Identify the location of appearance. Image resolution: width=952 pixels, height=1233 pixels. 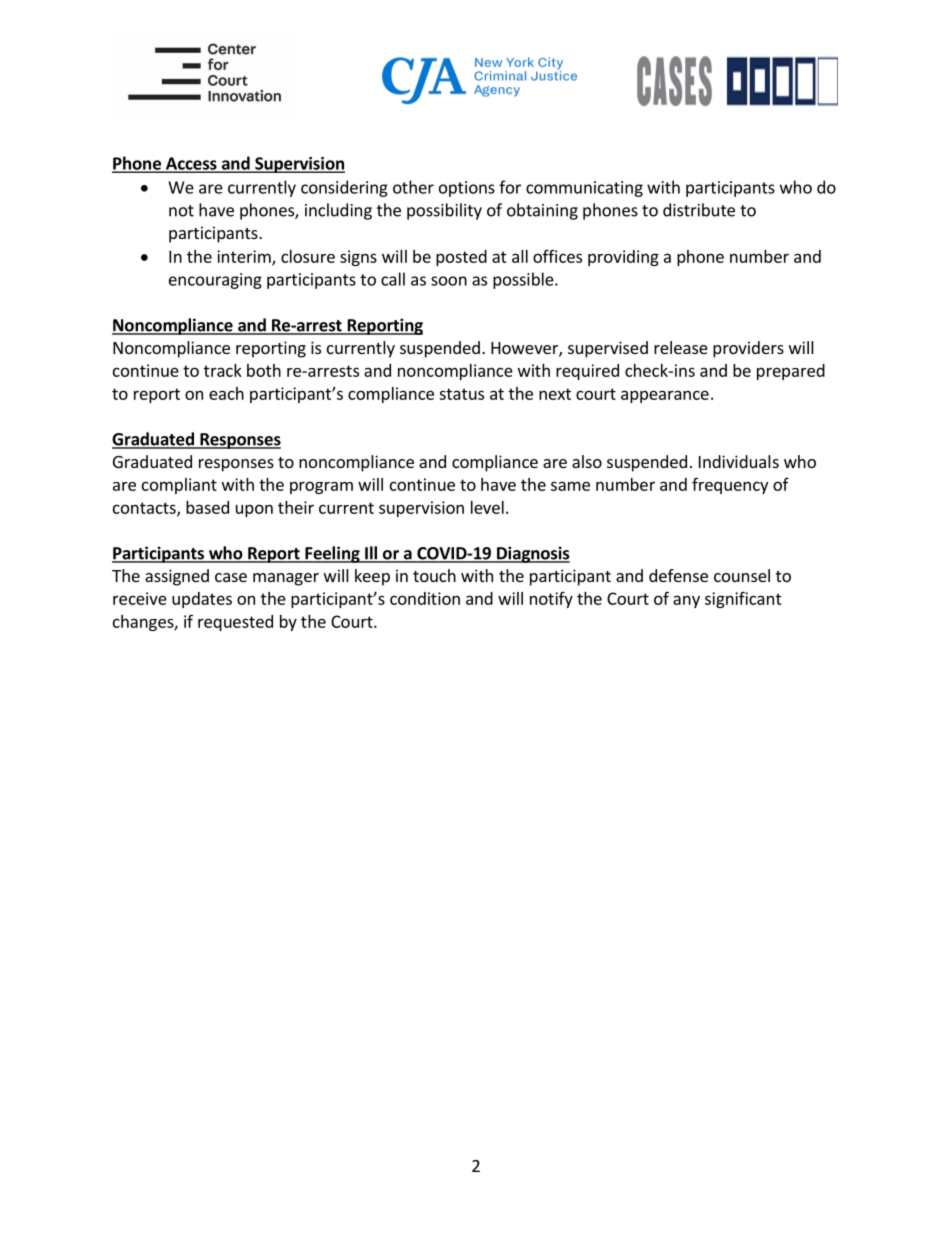
(665, 396).
